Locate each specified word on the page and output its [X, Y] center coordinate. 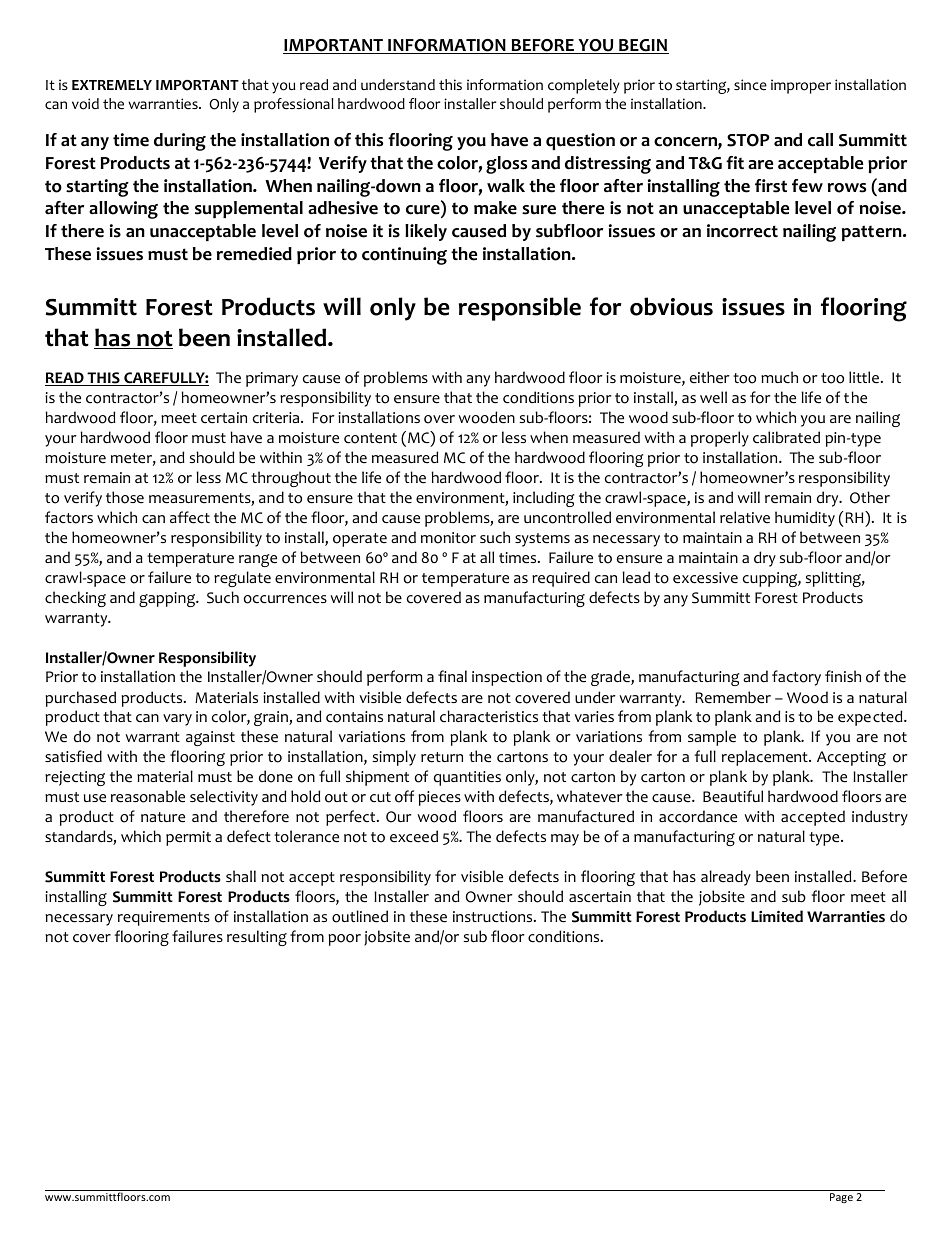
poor [344, 940]
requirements [164, 918]
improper [801, 86]
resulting [257, 938]
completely [584, 86]
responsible [520, 309]
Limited [777, 916]
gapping [168, 599]
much [779, 377]
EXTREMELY [112, 85]
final [452, 676]
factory [796, 678]
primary [272, 379]
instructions [494, 917]
